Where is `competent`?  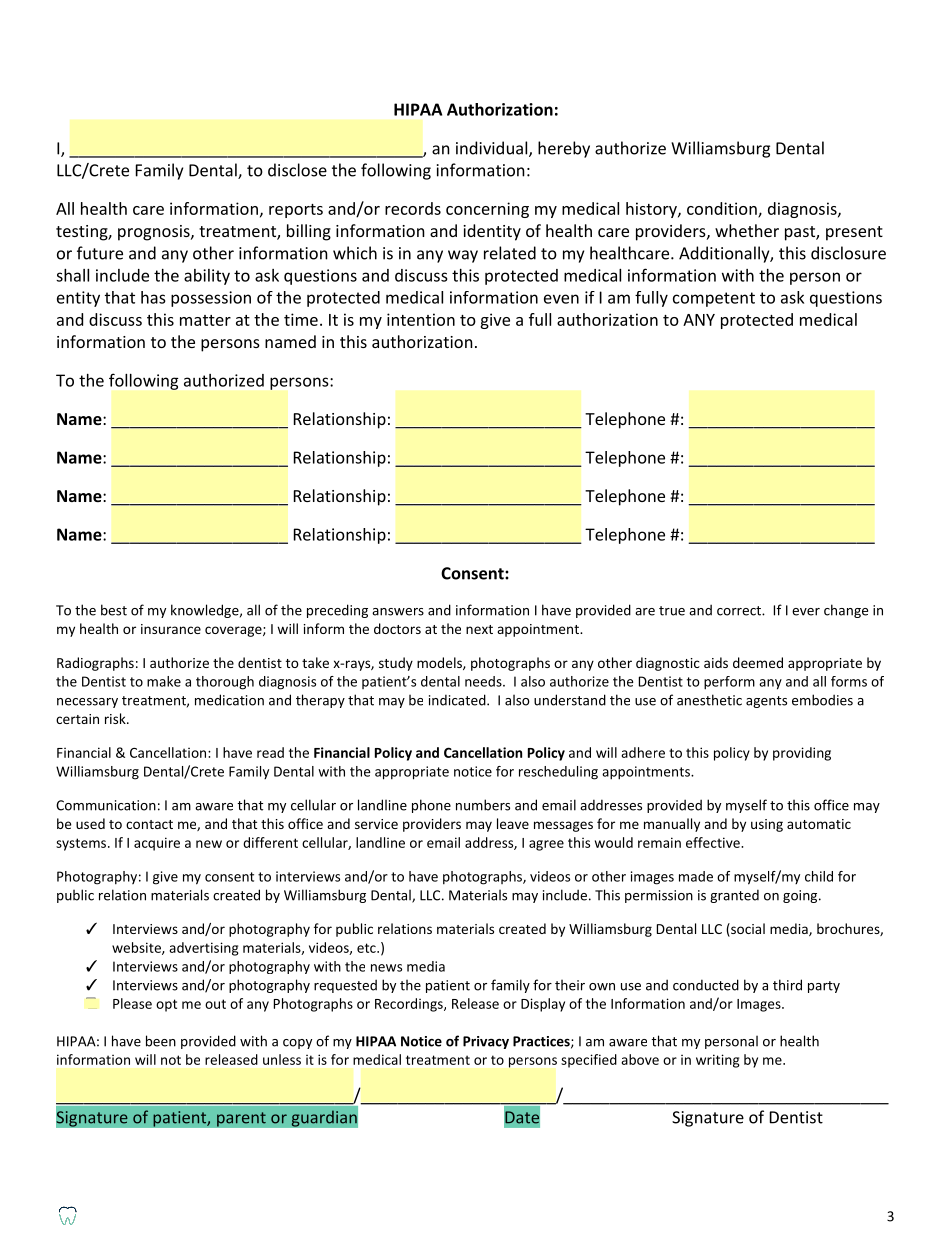 competent is located at coordinates (714, 299).
